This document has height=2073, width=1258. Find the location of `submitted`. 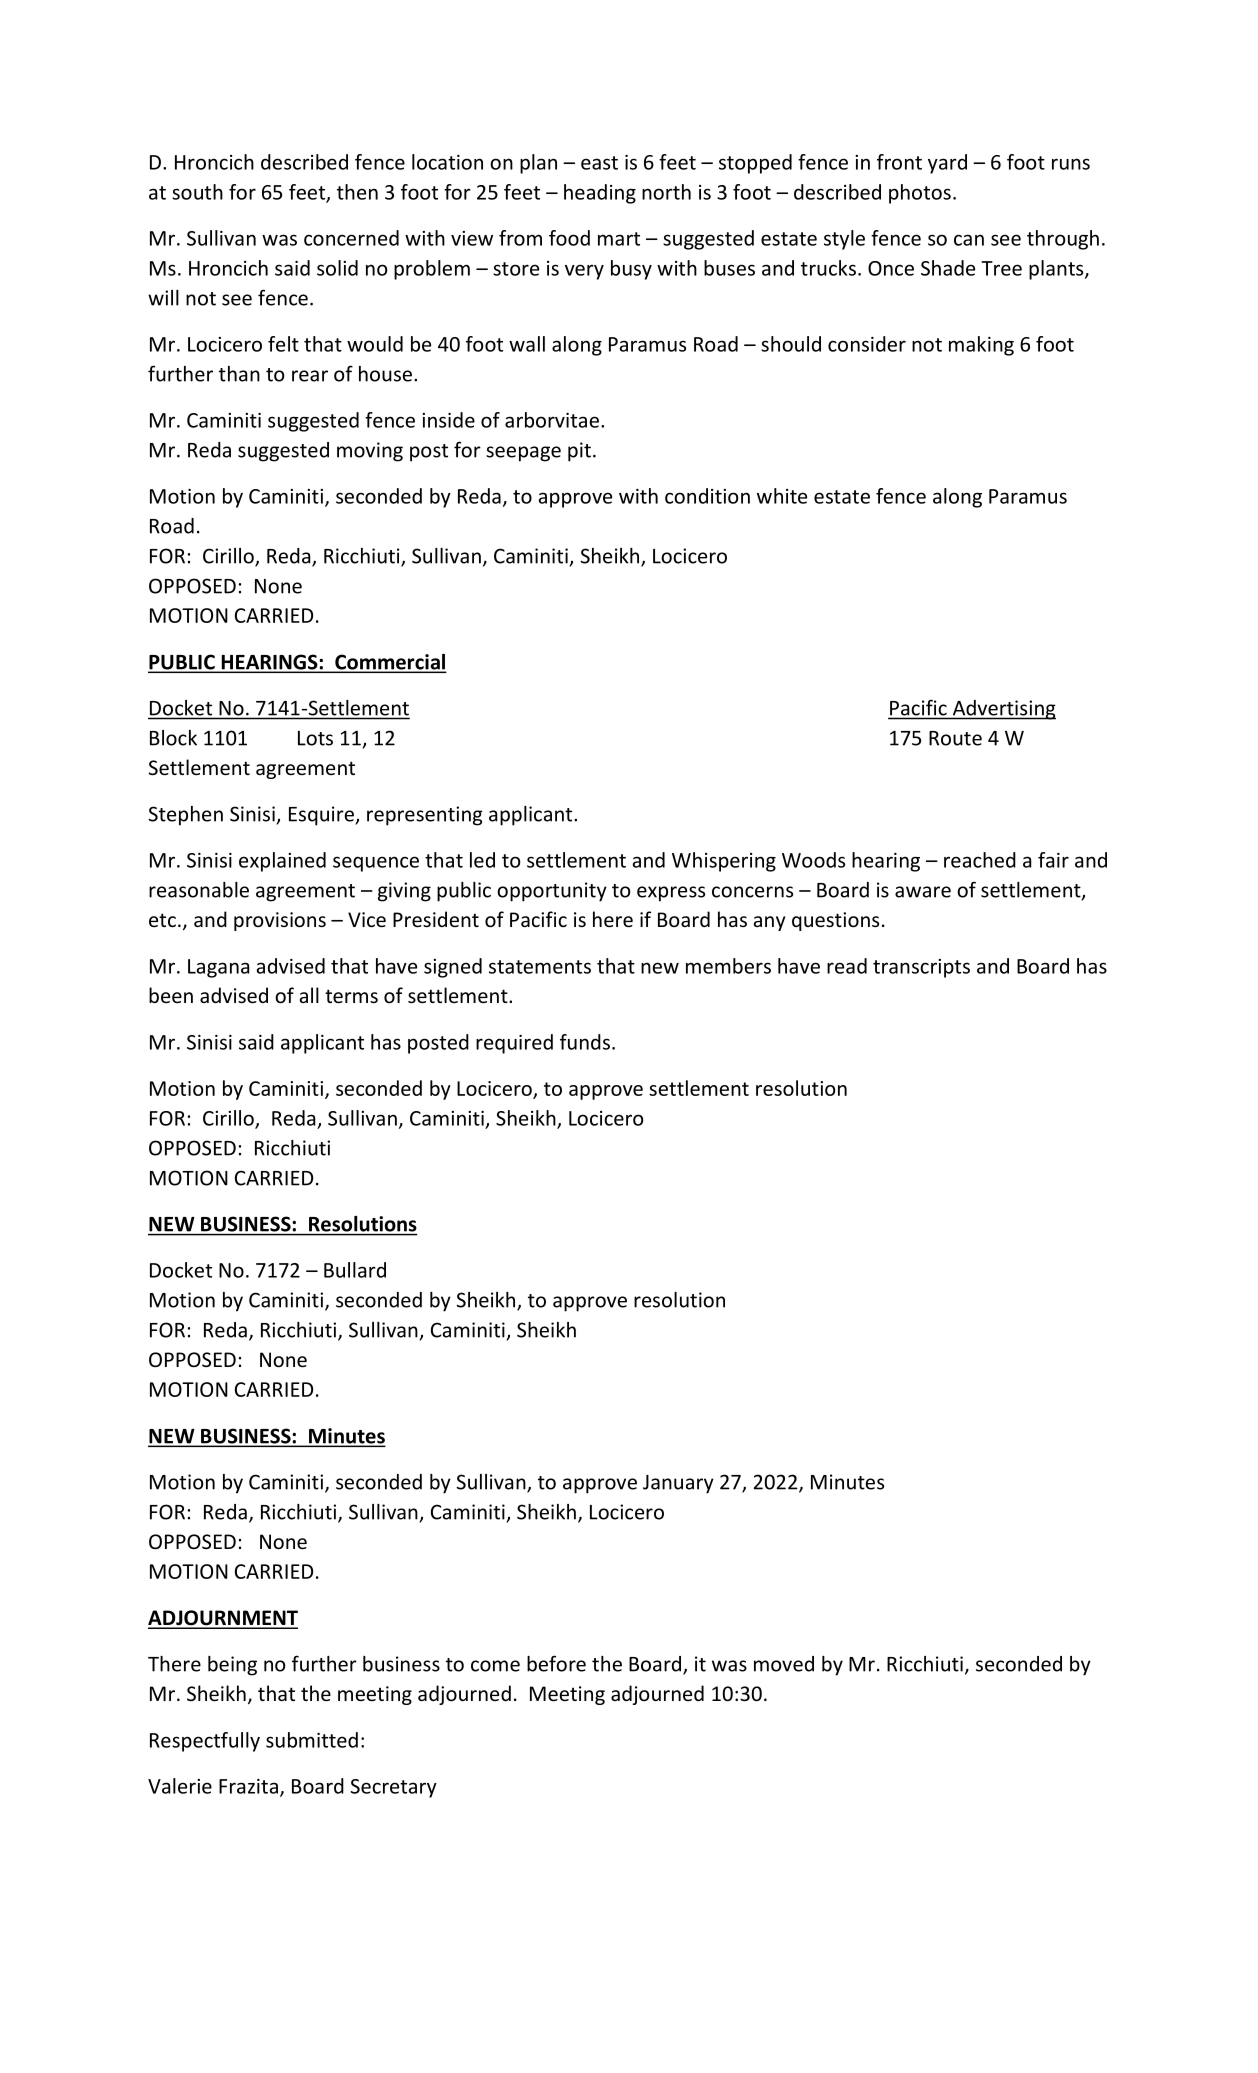

submitted is located at coordinates (312, 1740).
